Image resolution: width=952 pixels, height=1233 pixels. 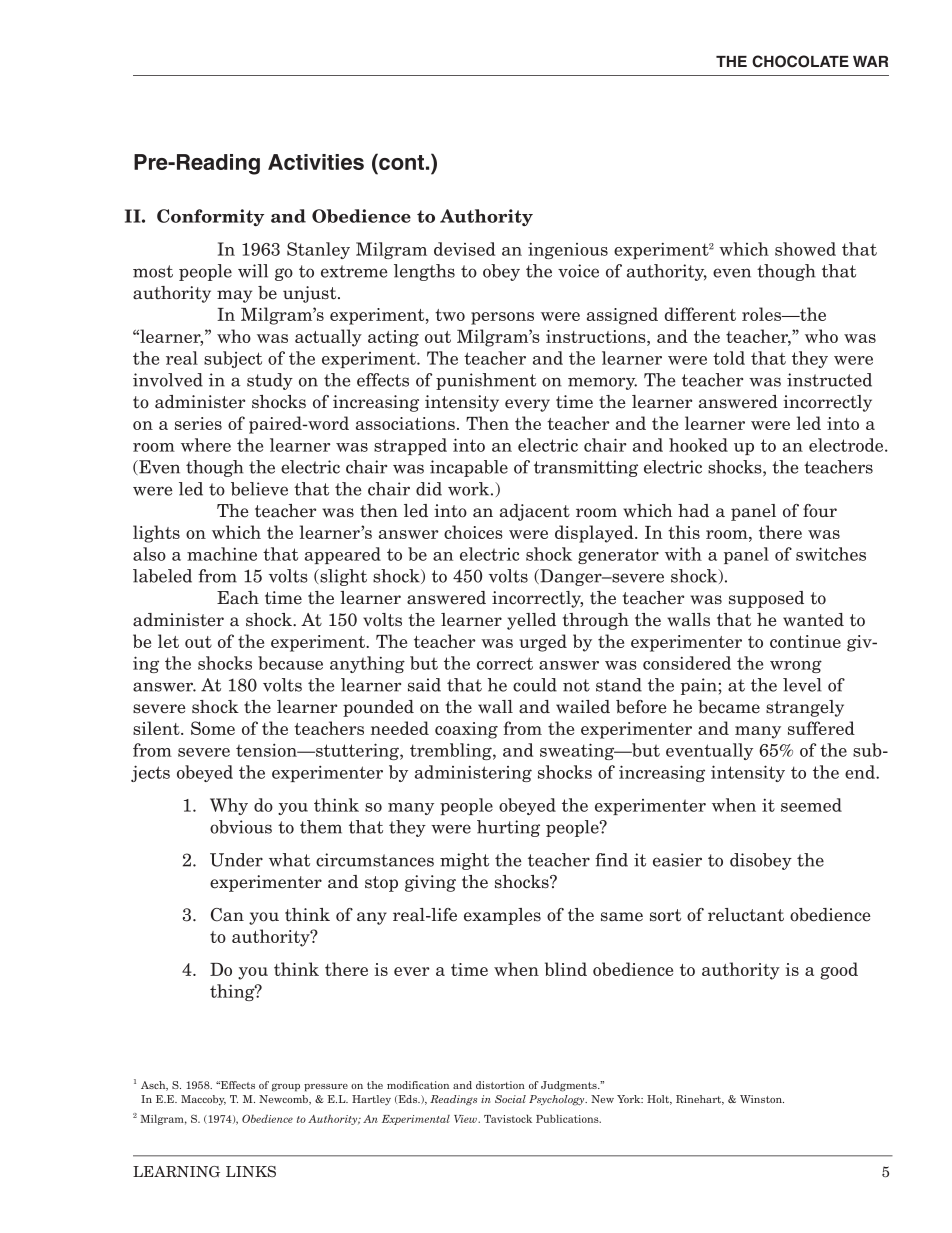 What do you see at coordinates (766, 599) in the screenshot?
I see `supposed` at bounding box center [766, 599].
